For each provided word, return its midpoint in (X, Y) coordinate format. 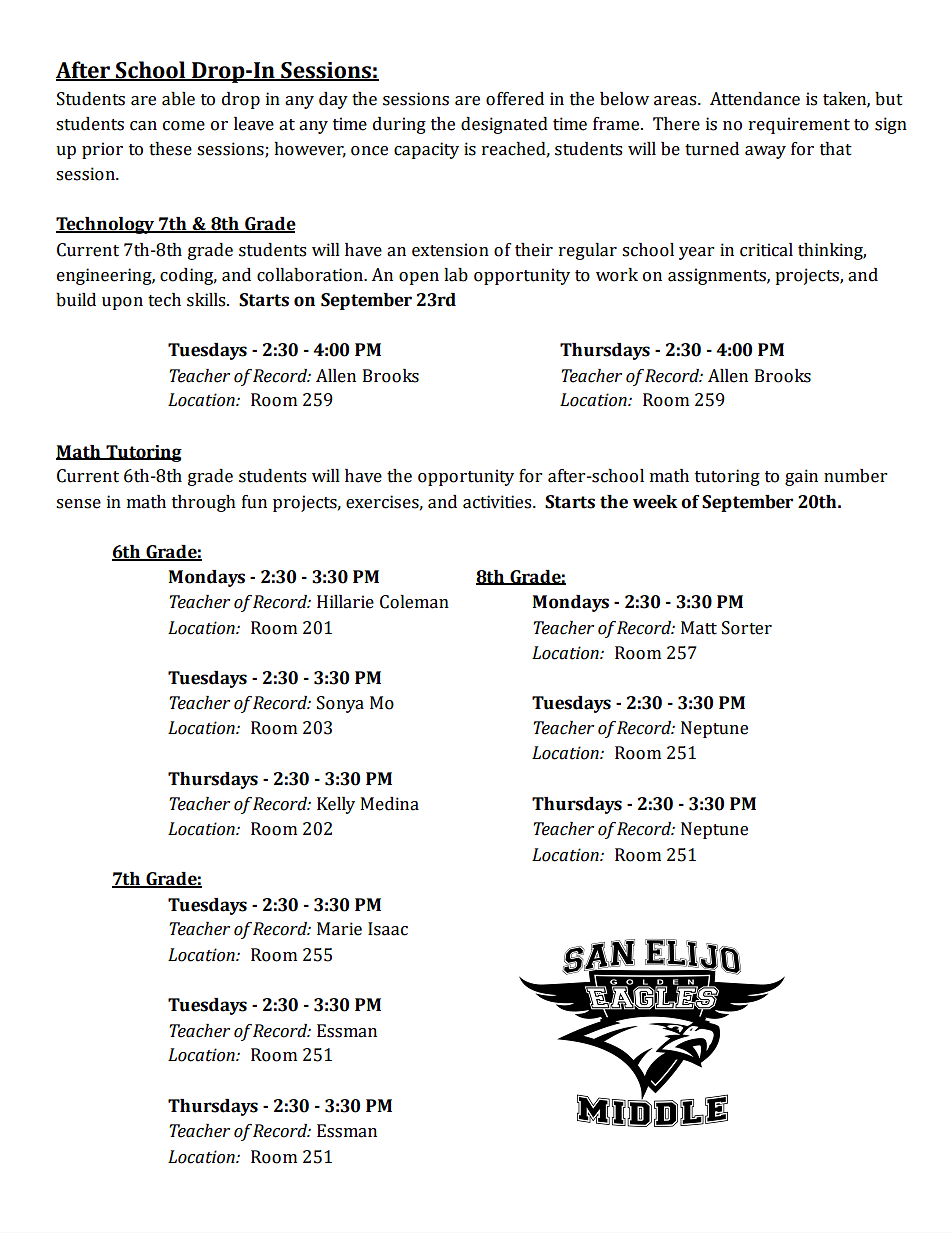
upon (122, 303)
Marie (339, 929)
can (143, 126)
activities (498, 502)
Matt (699, 628)
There (676, 124)
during (399, 125)
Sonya (340, 704)
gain (801, 477)
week (655, 502)
